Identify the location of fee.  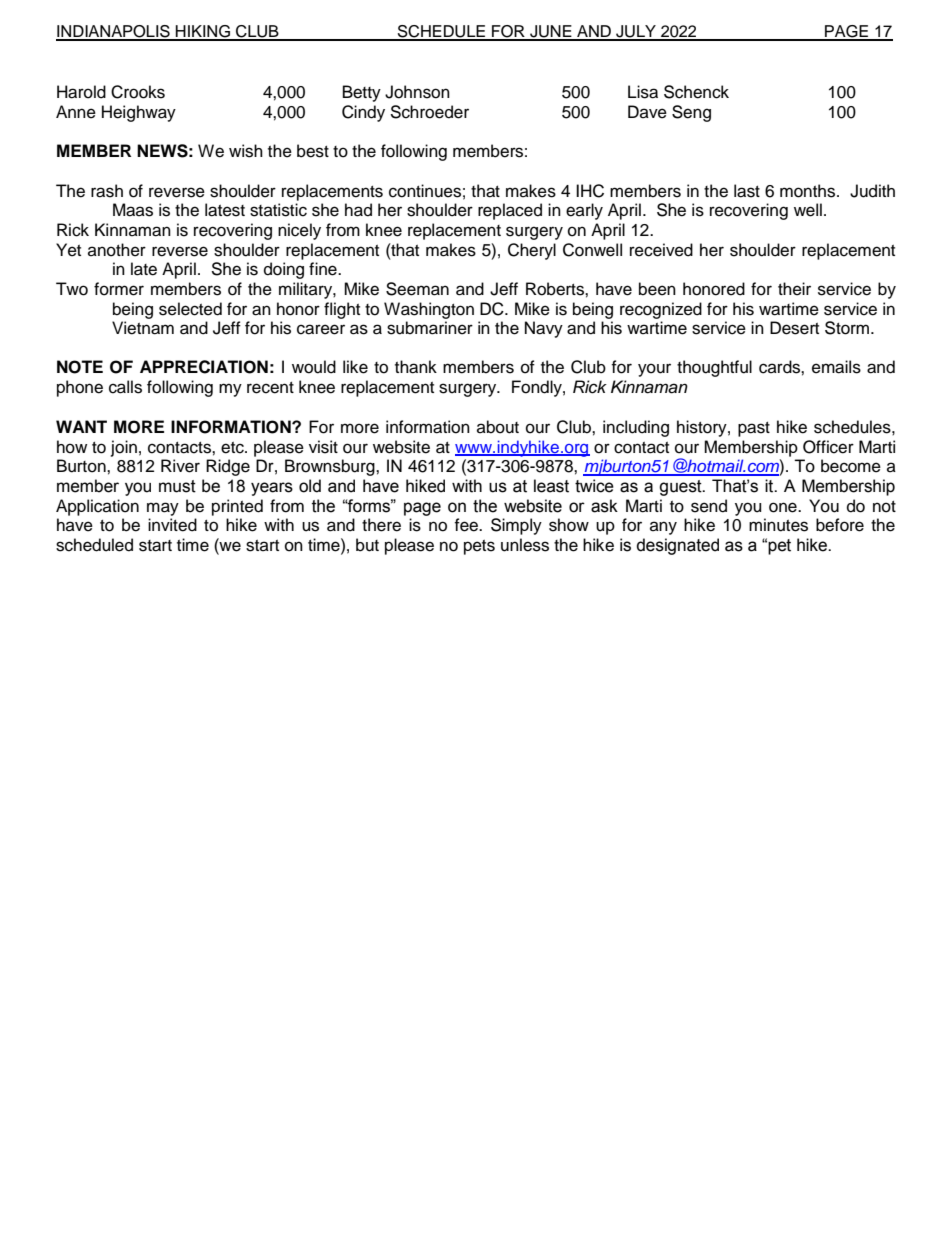
(467, 525).
